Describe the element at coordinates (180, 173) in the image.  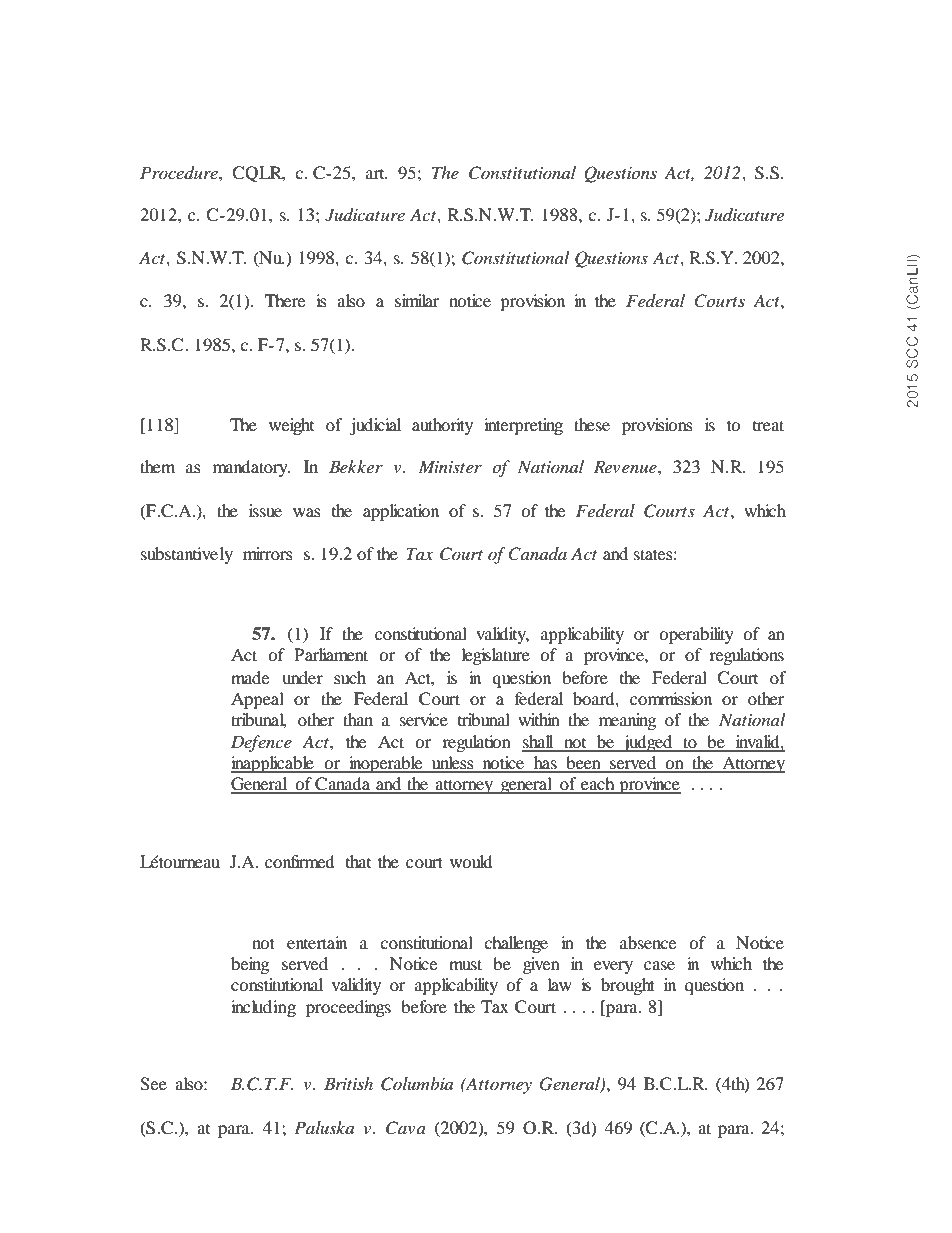
I see `Procedure` at that location.
